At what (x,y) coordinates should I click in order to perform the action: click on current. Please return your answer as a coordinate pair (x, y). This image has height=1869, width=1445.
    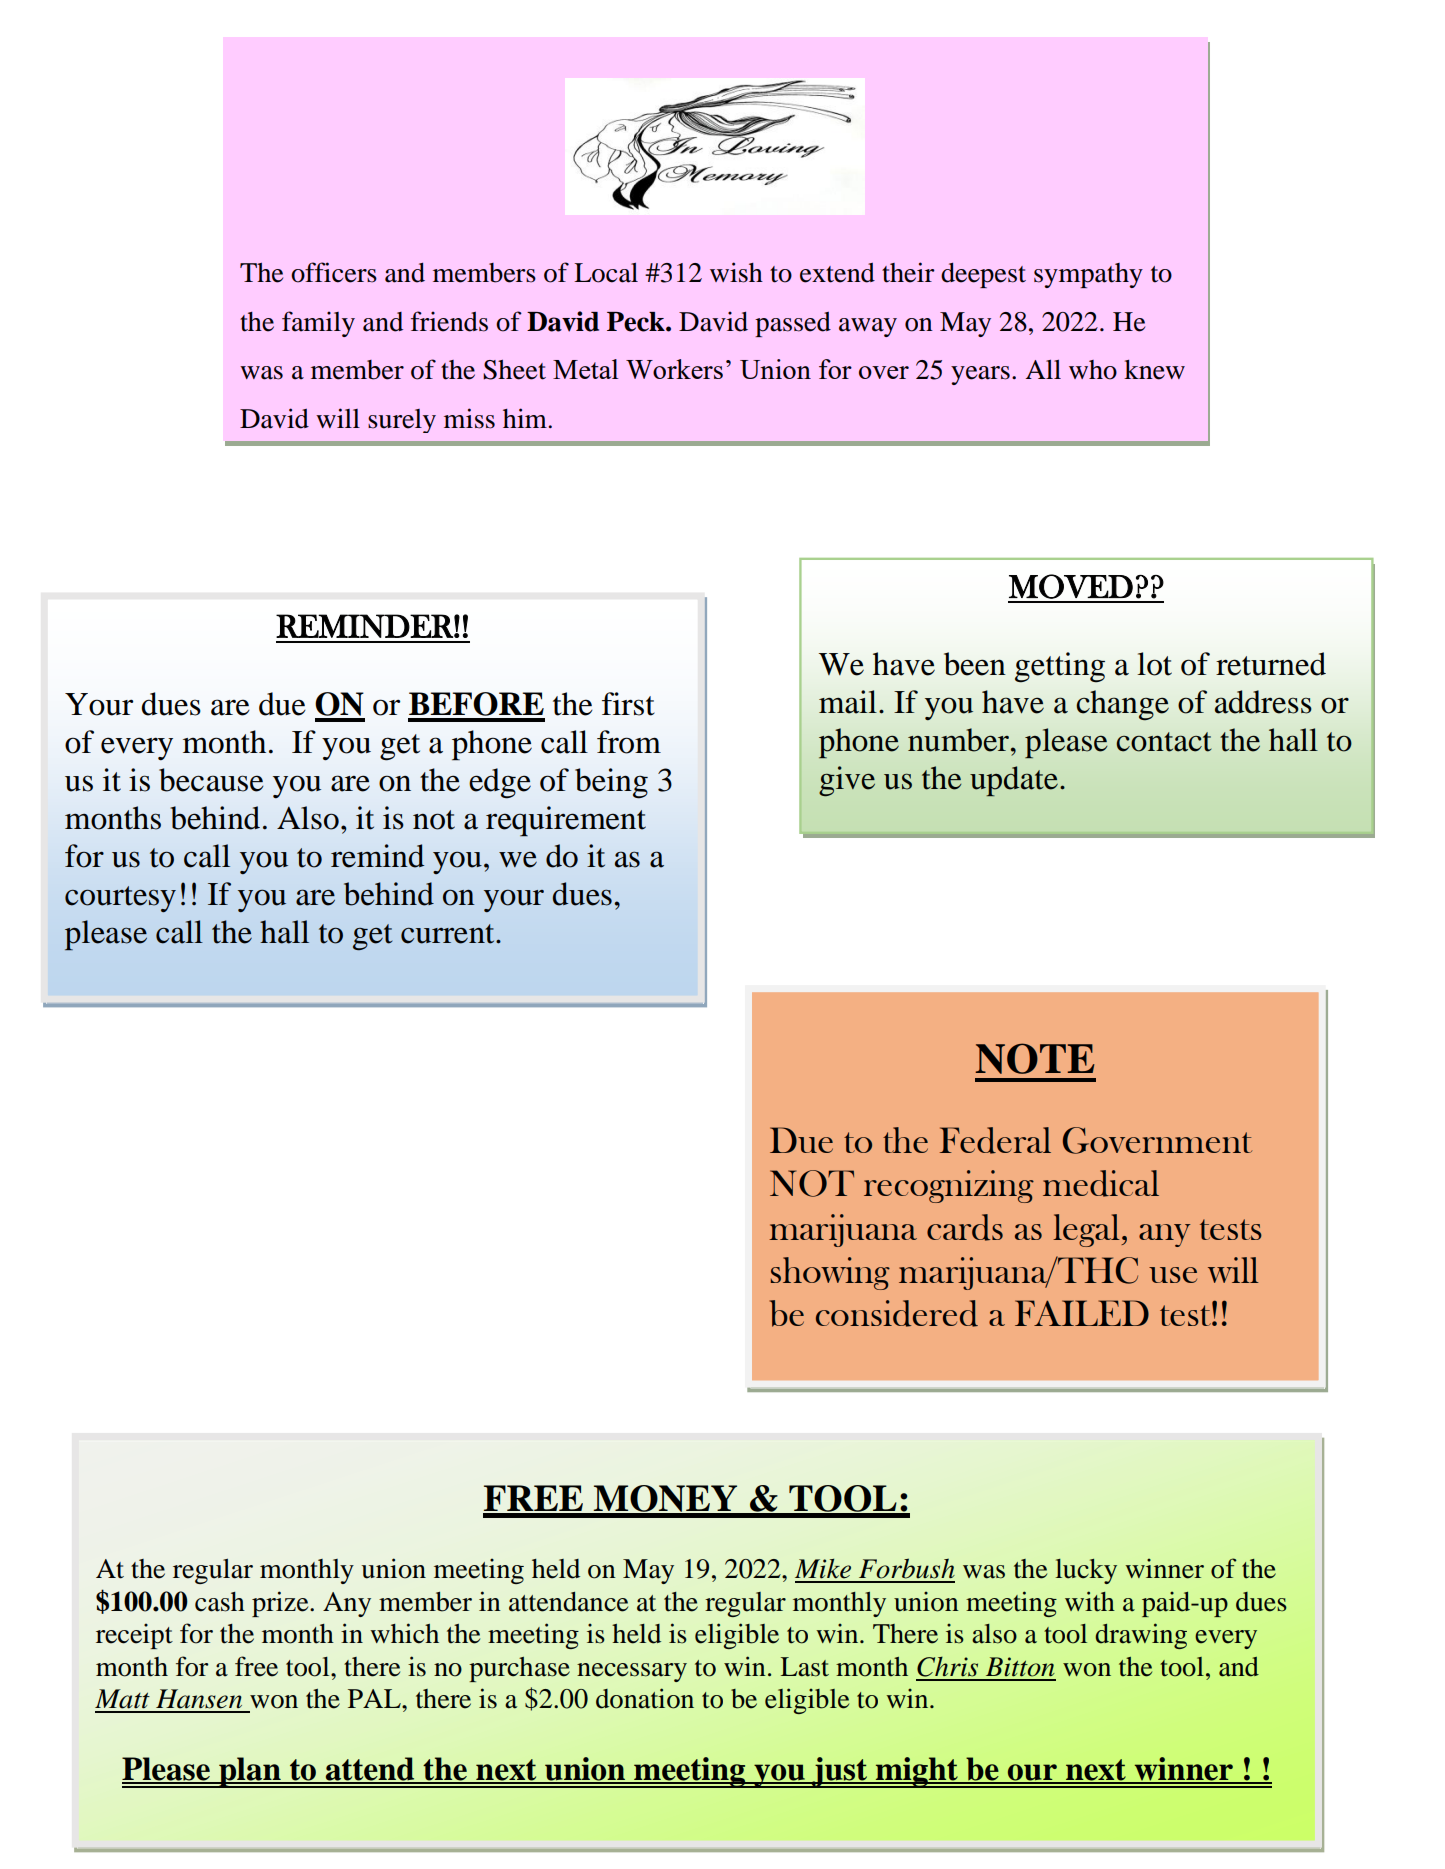
    Looking at the image, I should click on (449, 934).
